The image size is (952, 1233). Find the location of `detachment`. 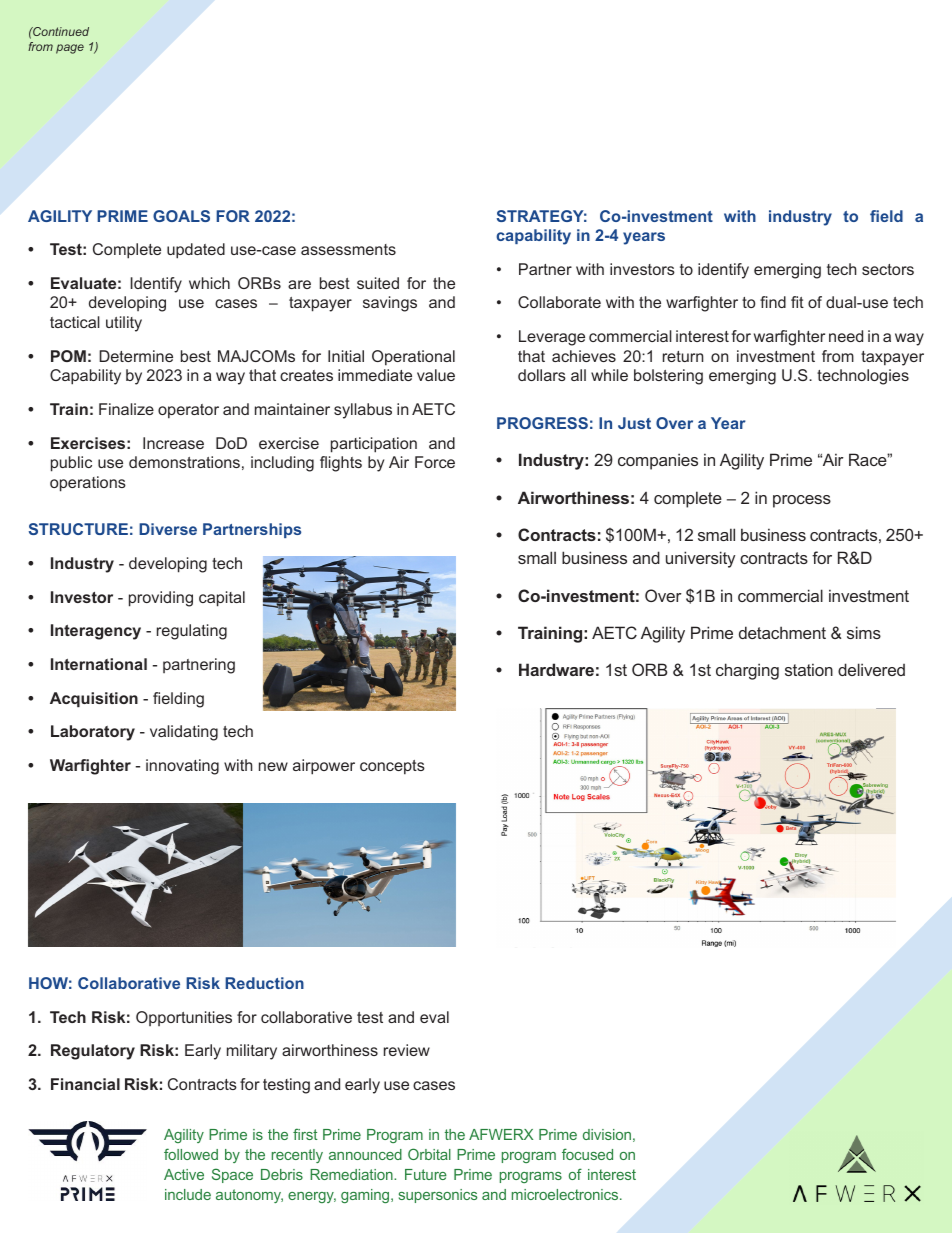

detachment is located at coordinates (782, 632).
